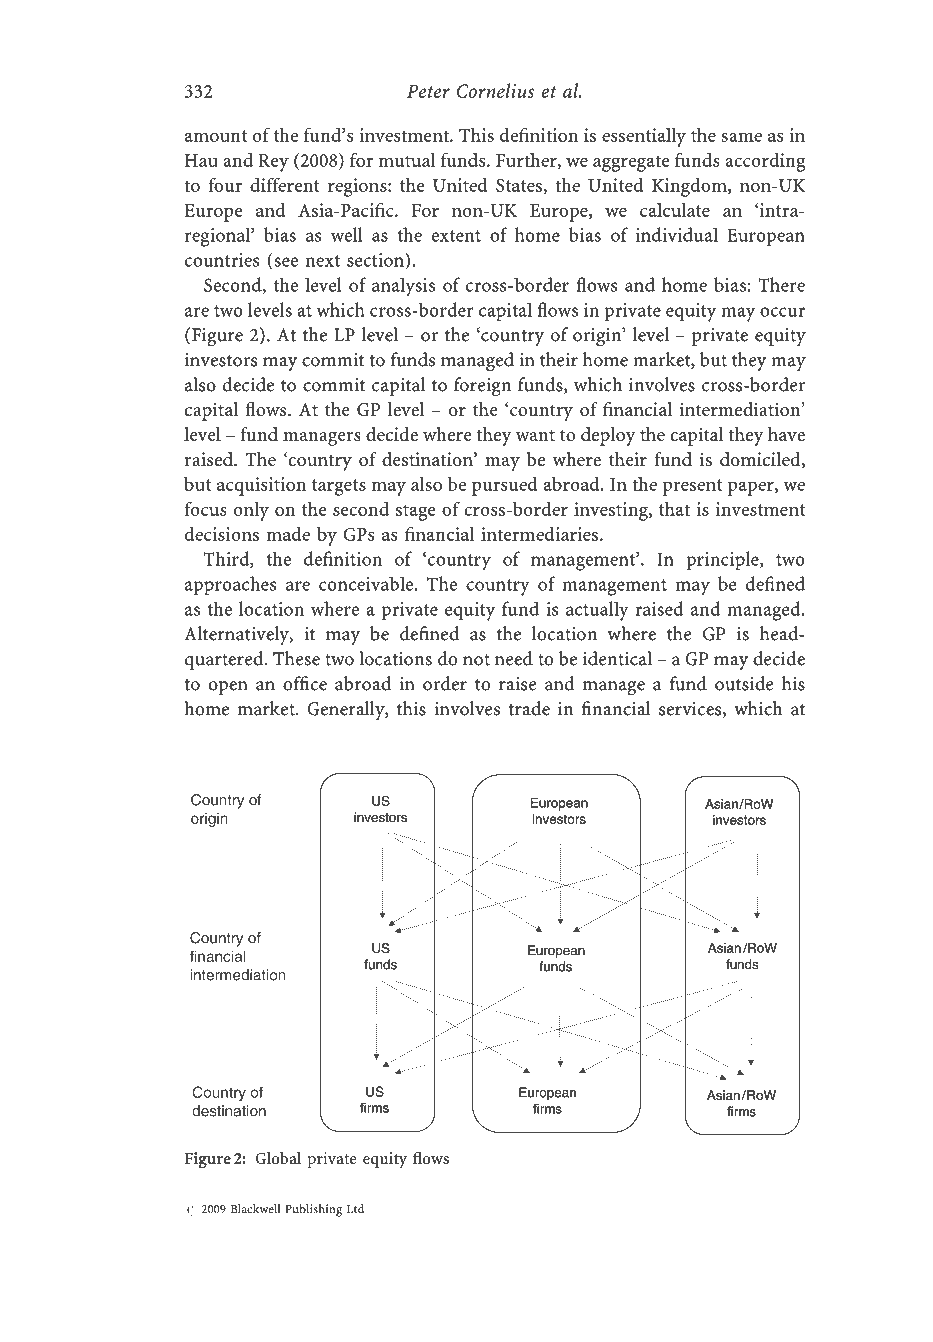  Describe the element at coordinates (273, 163) in the page. I see `Rey` at that location.
